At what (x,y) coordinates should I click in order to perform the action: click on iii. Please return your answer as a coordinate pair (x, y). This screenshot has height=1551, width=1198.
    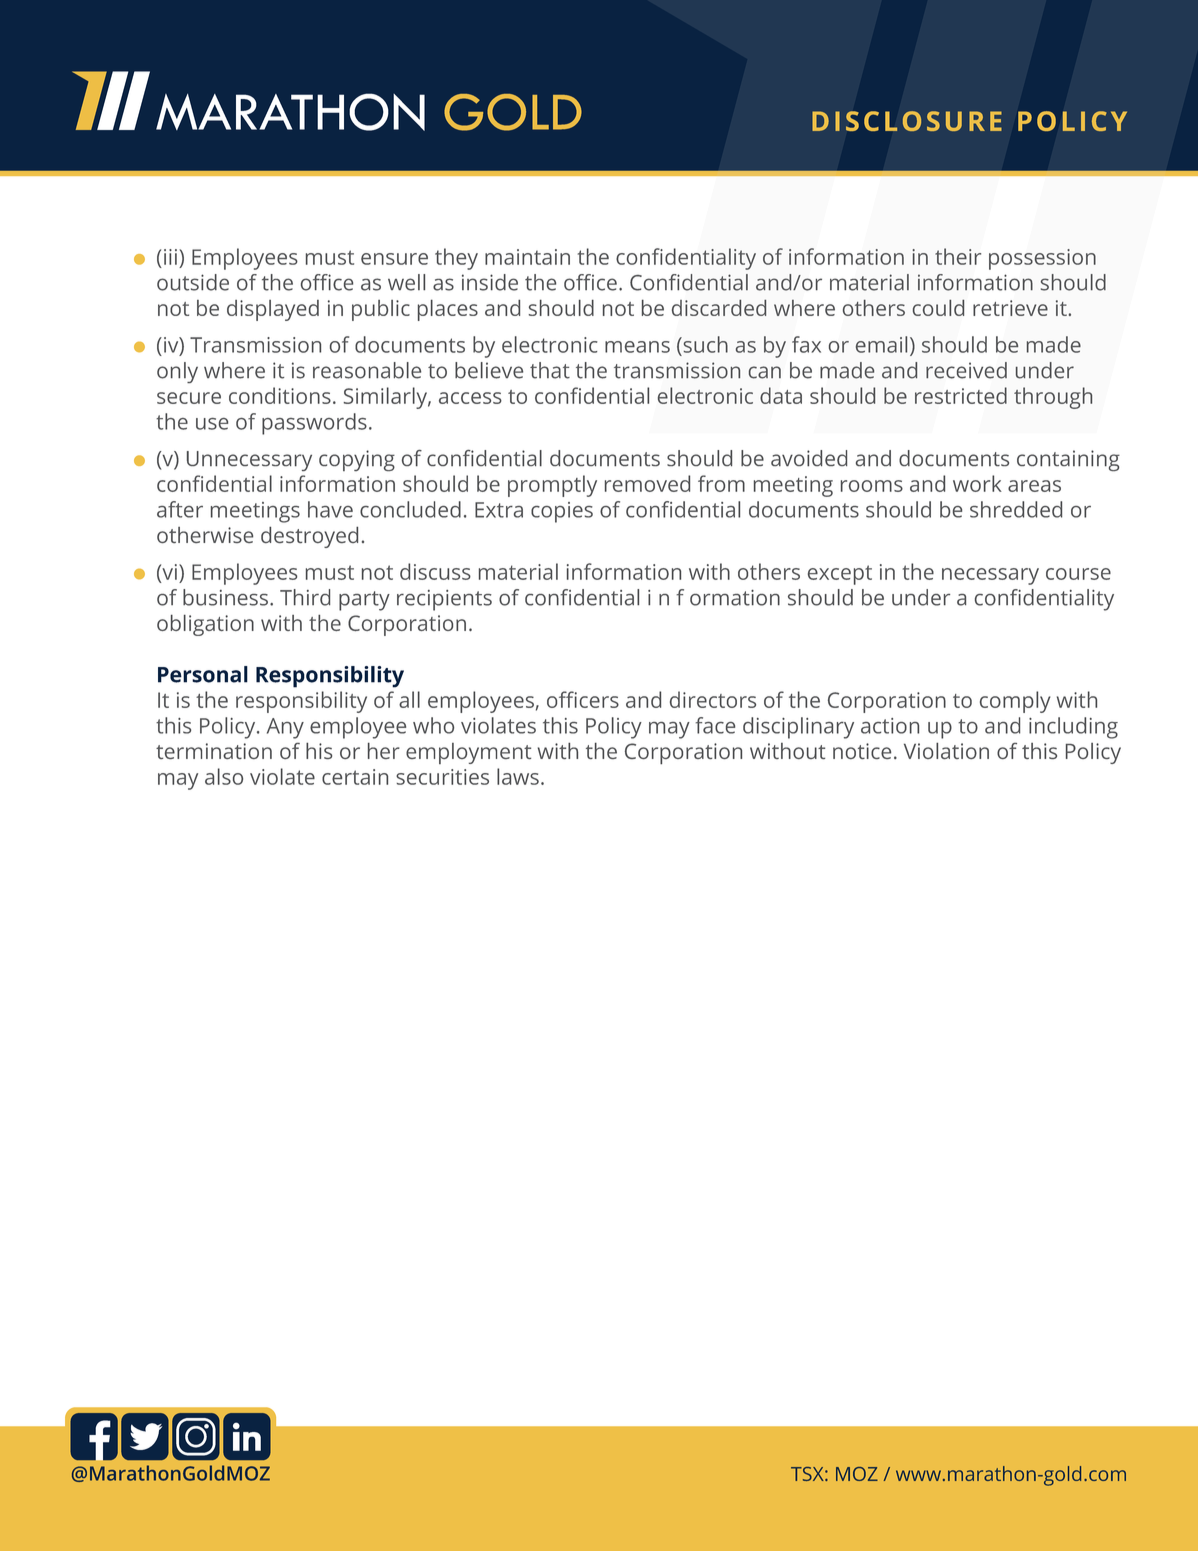
    Looking at the image, I should click on (170, 257).
